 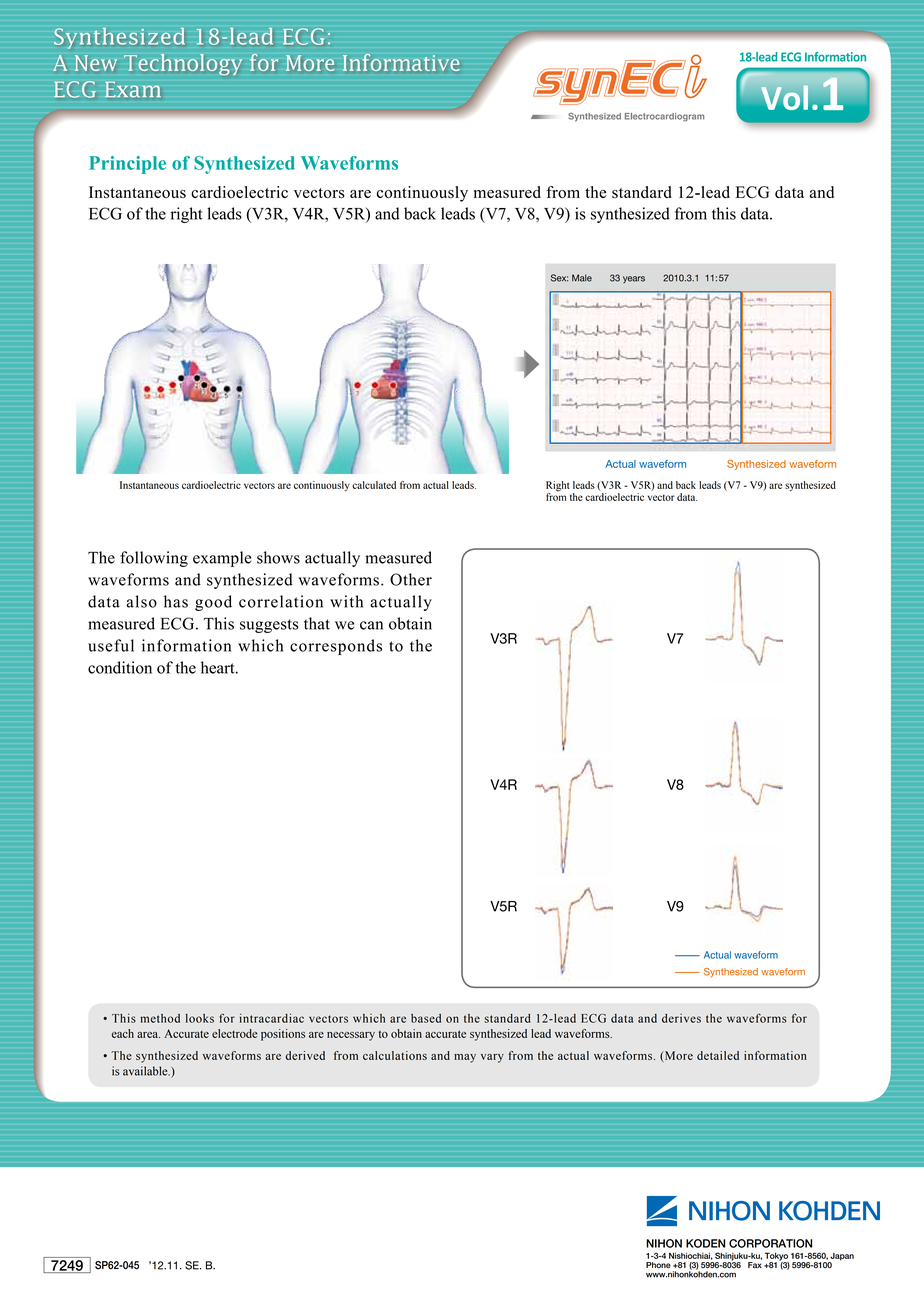 I want to click on Male, so click(x=582, y=278).
